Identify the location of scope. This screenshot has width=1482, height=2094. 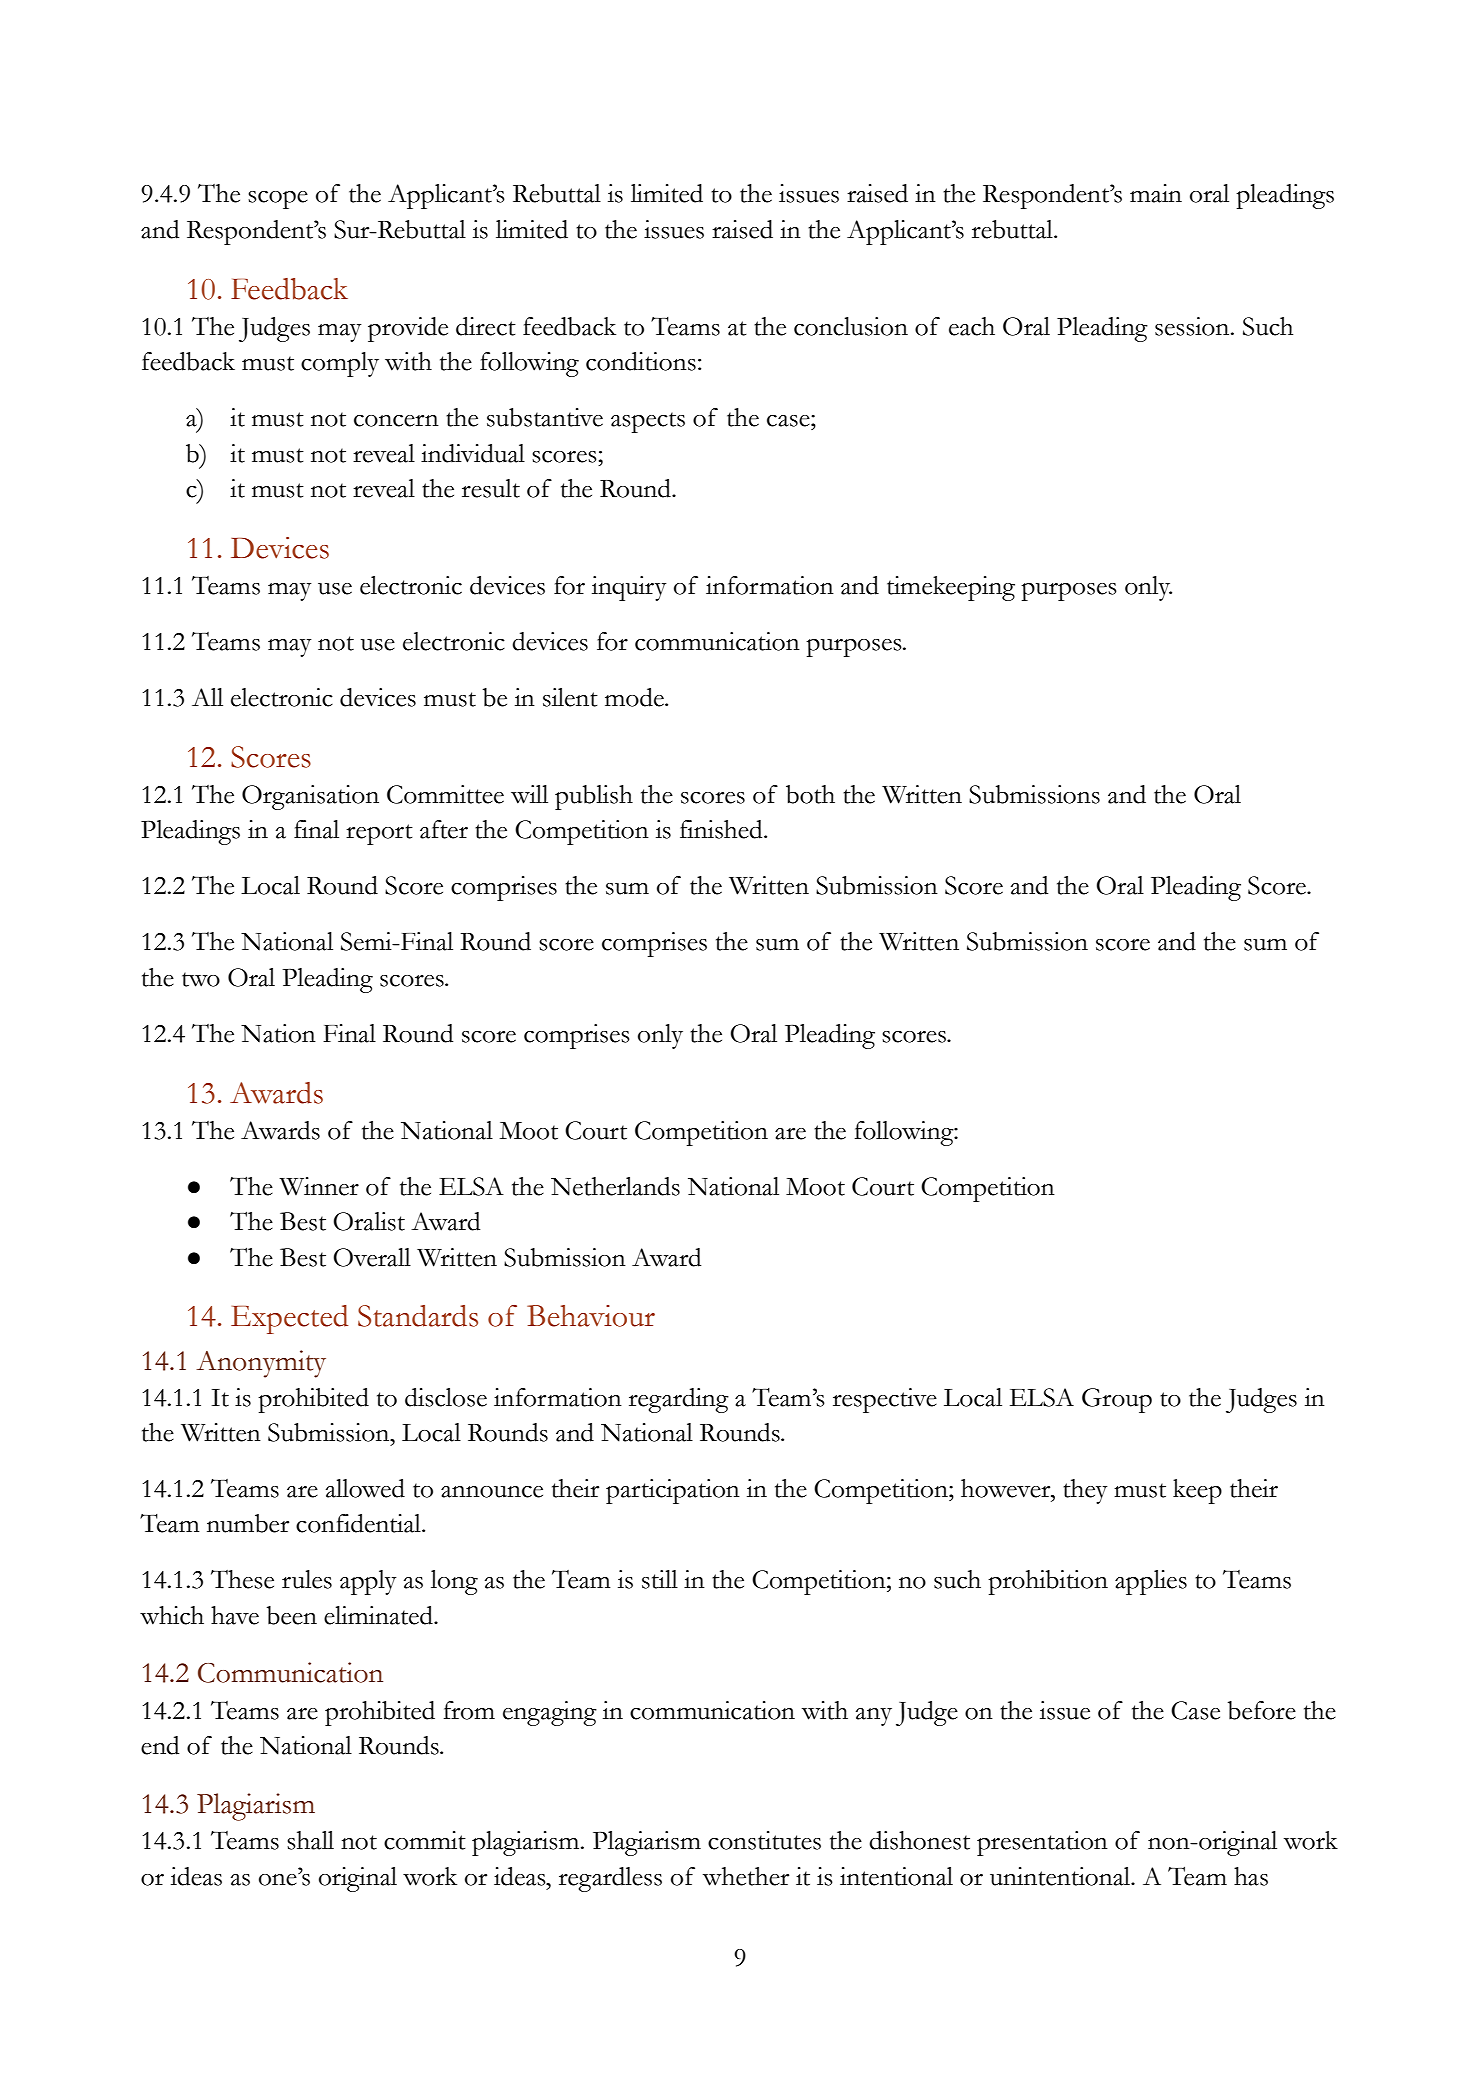
(278, 200).
